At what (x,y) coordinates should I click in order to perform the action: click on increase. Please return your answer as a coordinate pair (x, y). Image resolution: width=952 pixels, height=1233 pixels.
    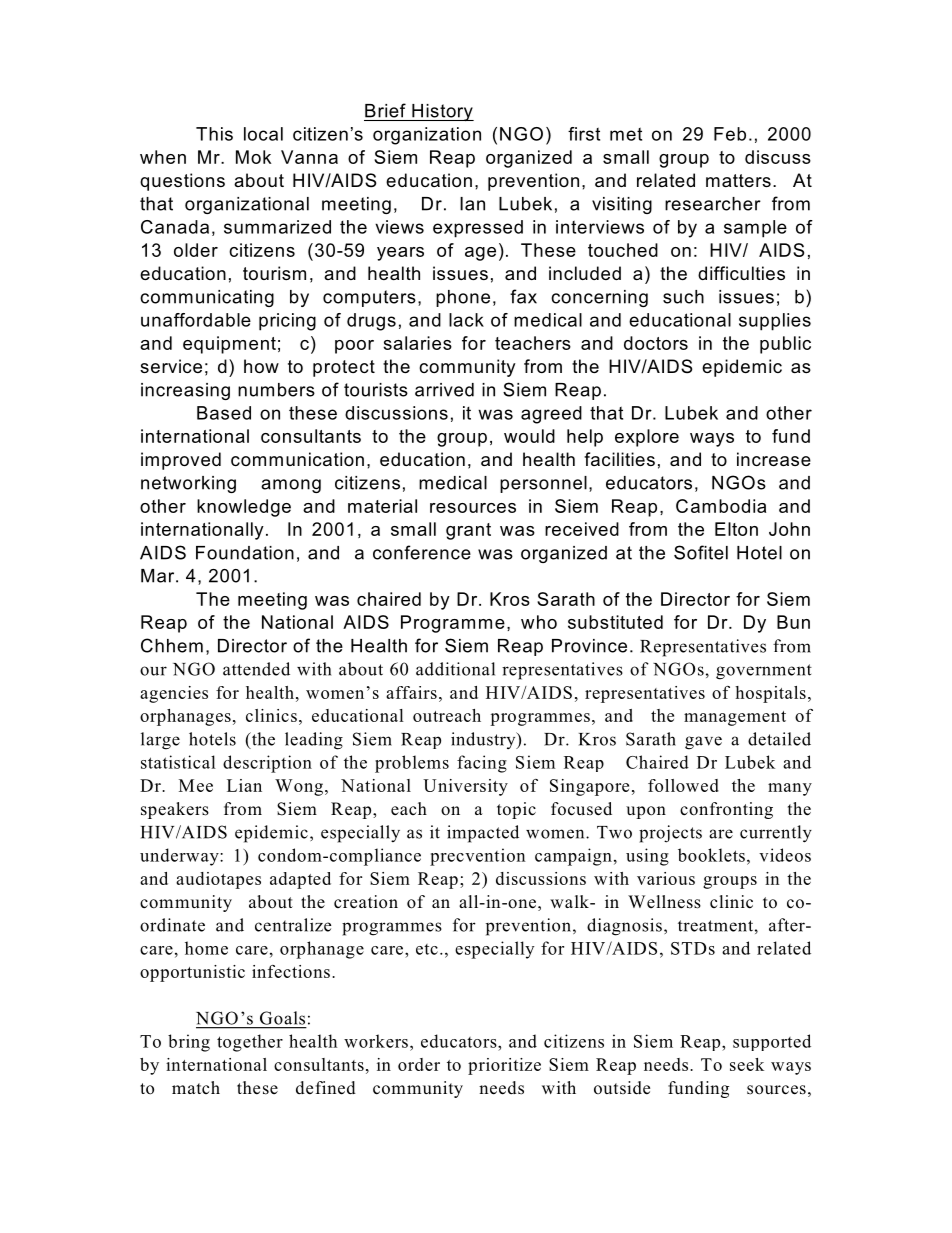
    Looking at the image, I should click on (774, 459).
